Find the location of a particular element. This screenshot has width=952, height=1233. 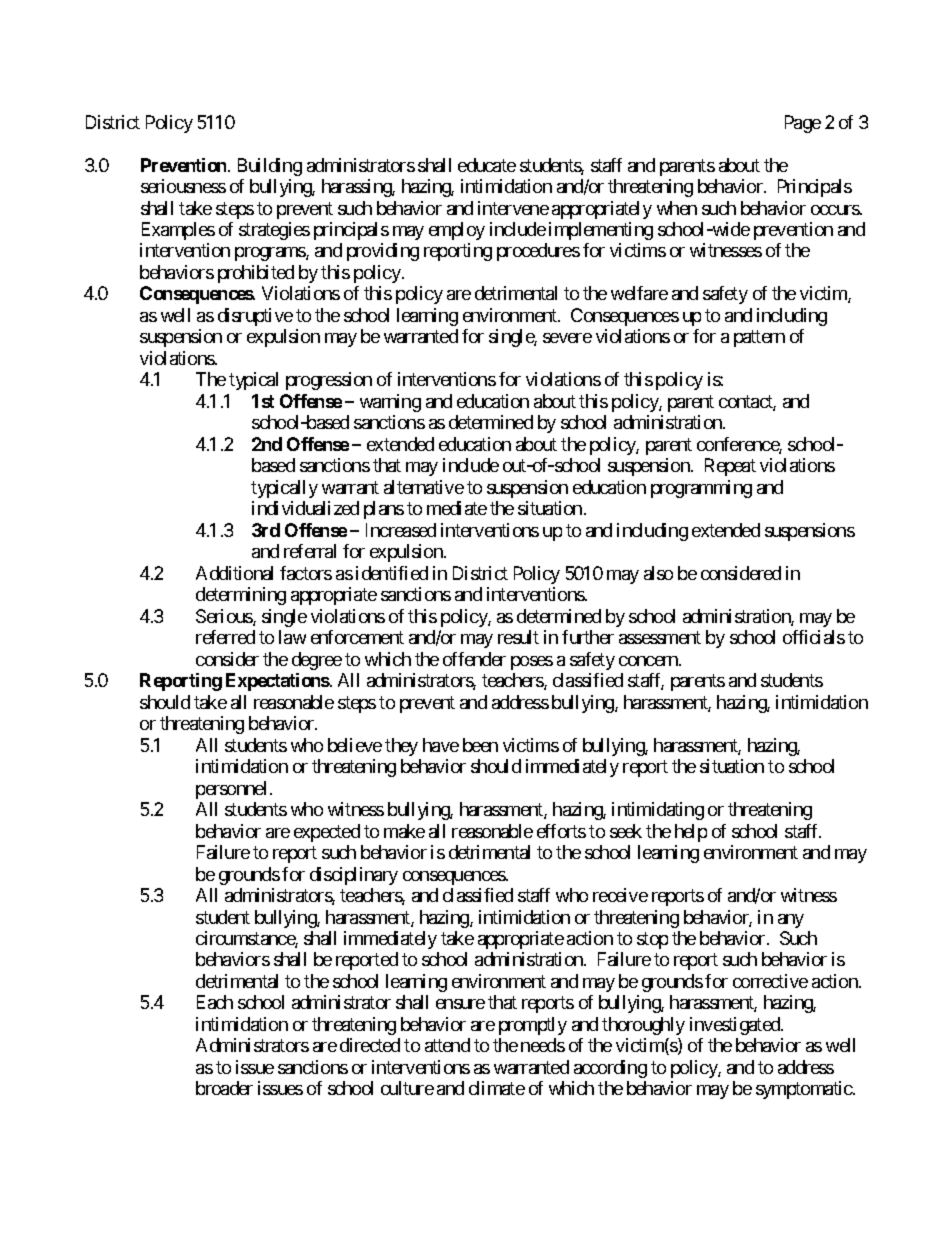

investigated is located at coordinates (736, 1026).
